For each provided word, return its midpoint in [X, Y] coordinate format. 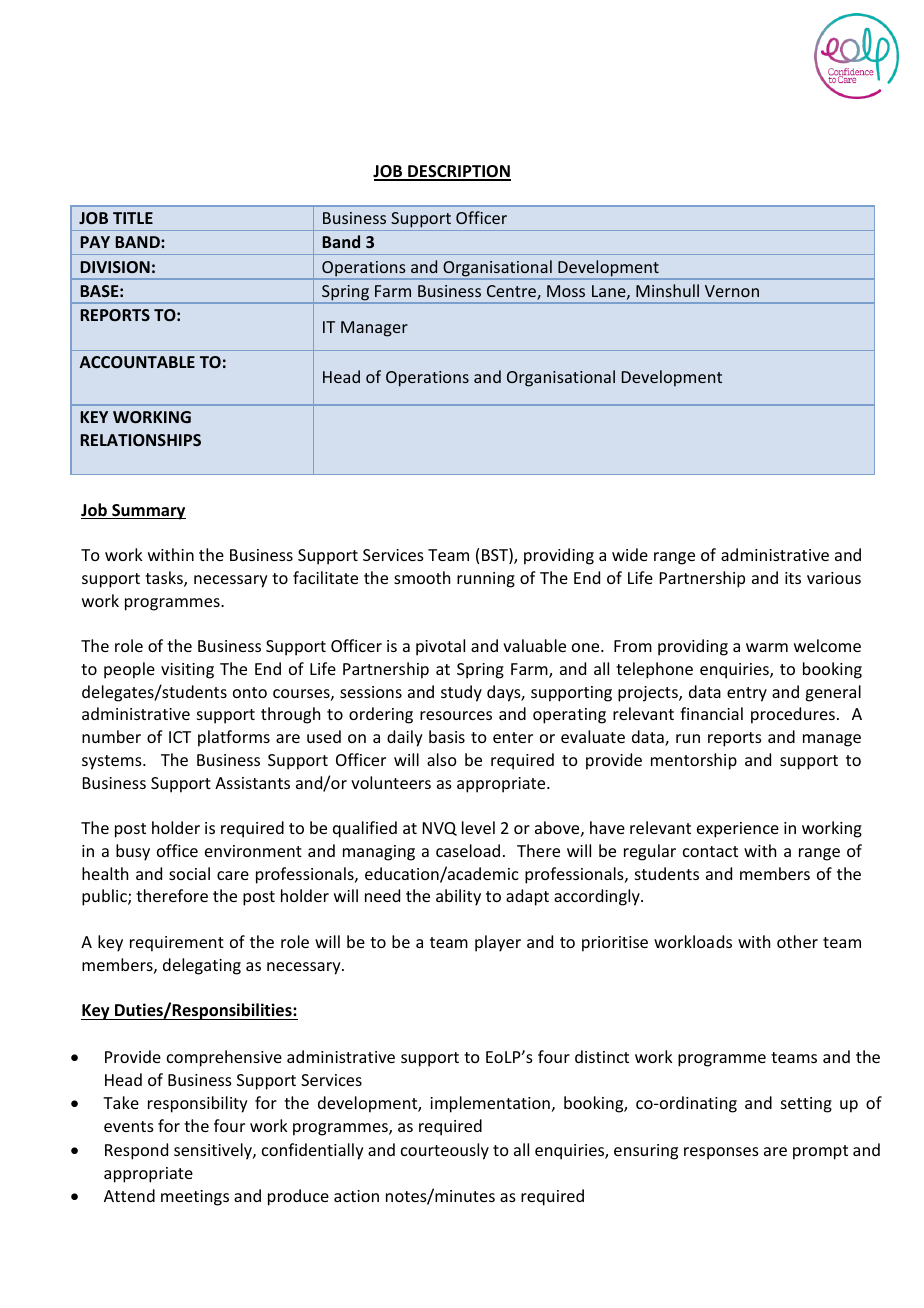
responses [721, 1153]
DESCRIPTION [458, 172]
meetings [195, 1198]
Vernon [732, 291]
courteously [445, 1151]
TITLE [133, 218]
